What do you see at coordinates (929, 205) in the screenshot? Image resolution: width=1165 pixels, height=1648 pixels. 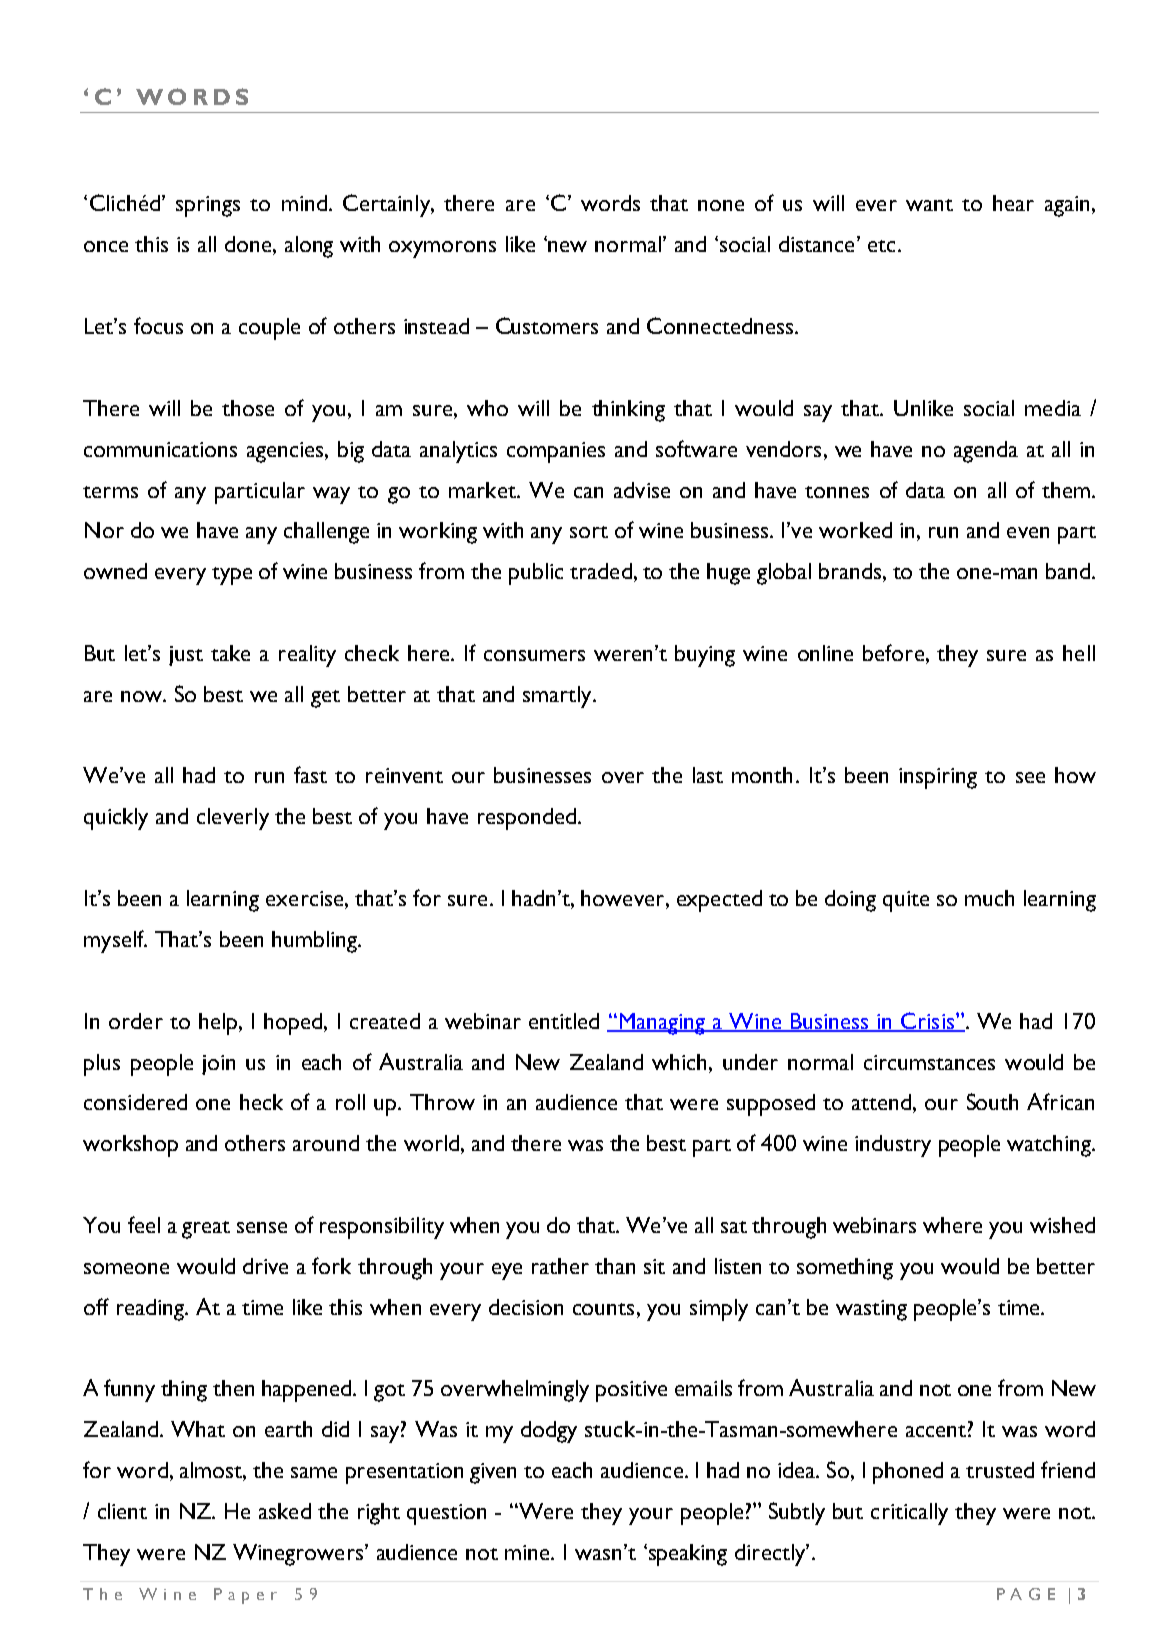 I see `want` at bounding box center [929, 205].
